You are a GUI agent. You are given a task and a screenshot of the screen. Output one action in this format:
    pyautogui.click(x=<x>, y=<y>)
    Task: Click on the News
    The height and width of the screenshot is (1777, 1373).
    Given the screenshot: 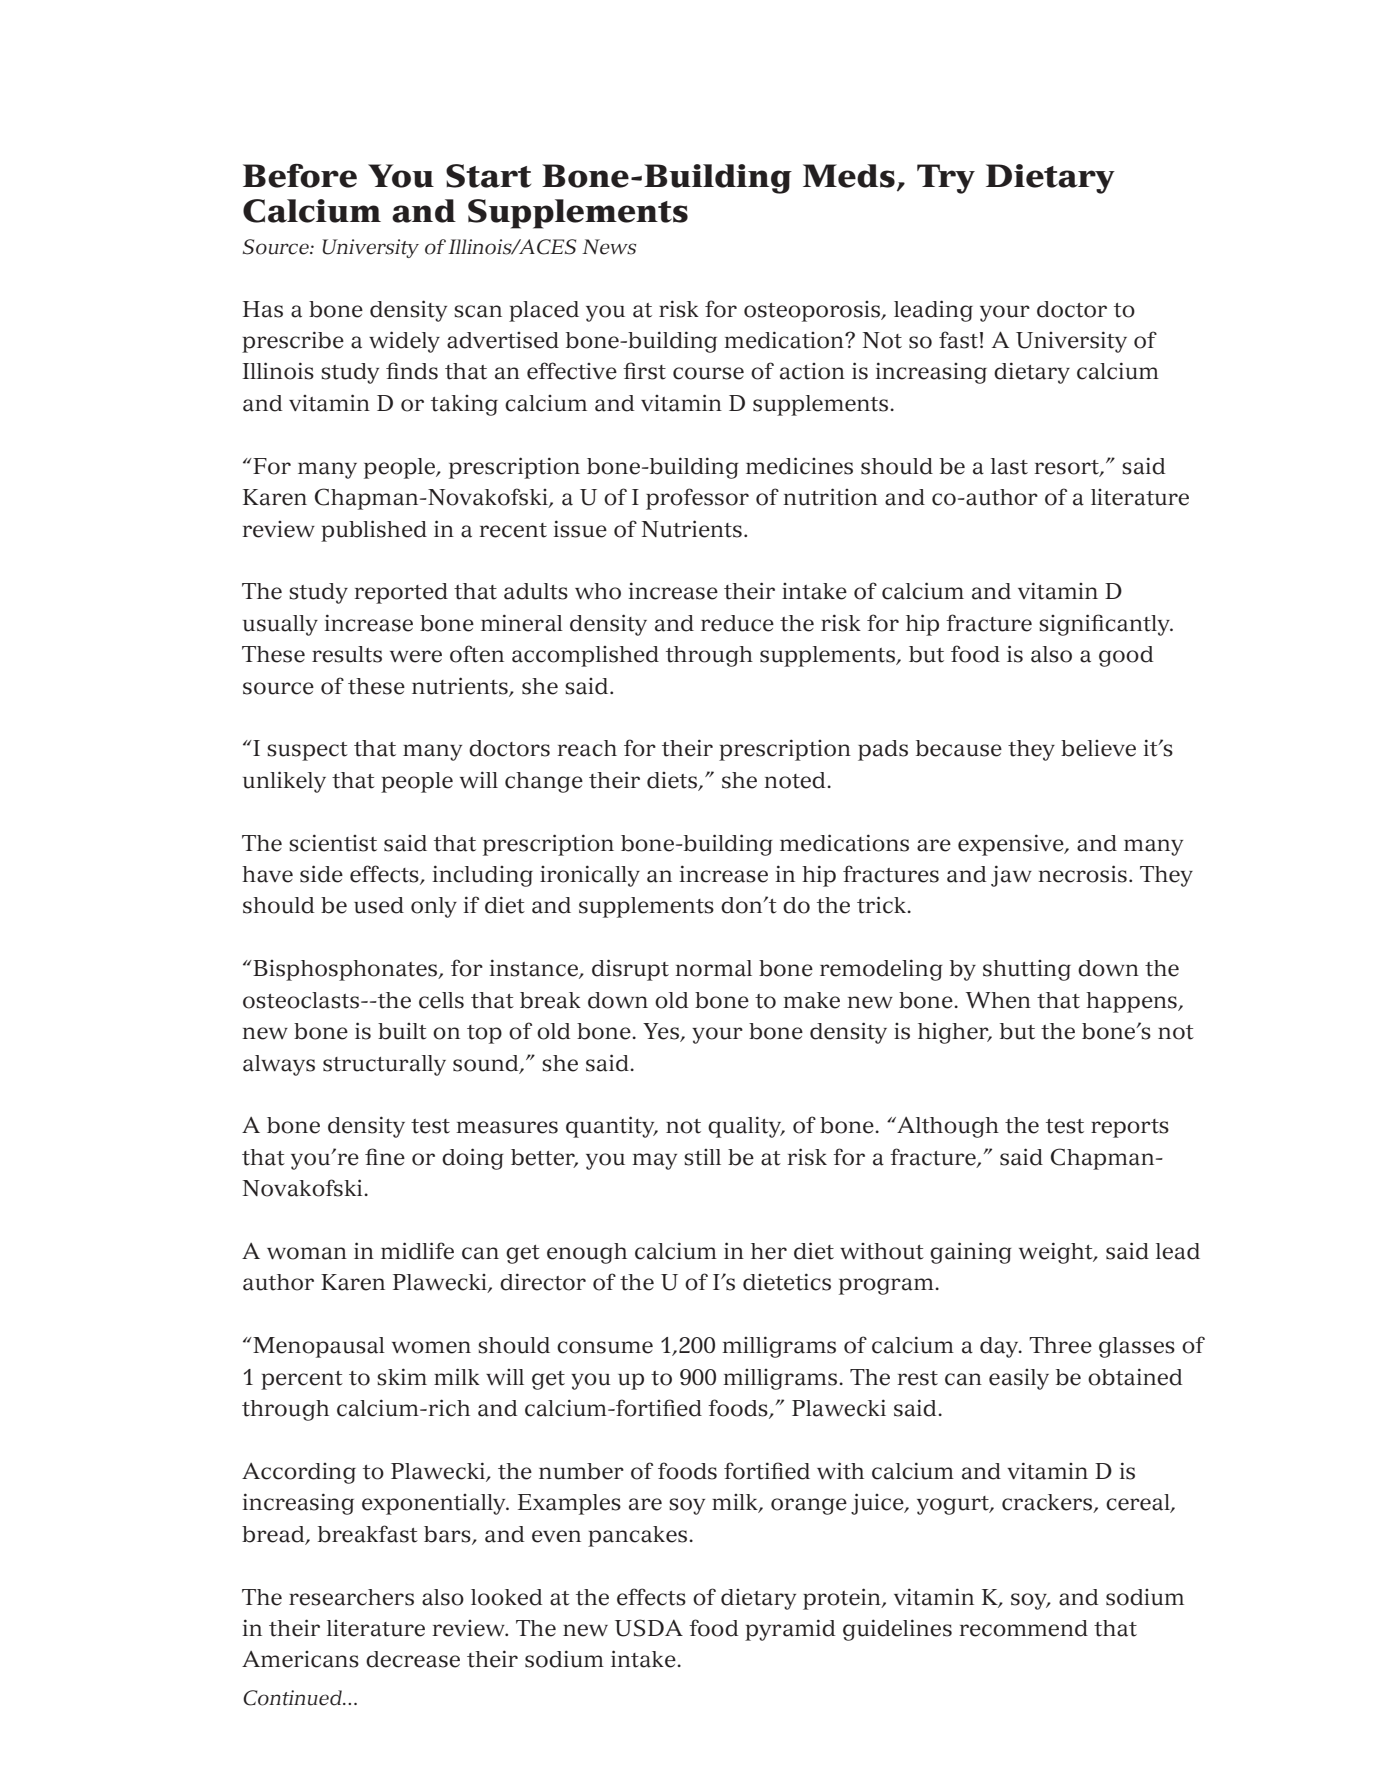 What is the action you would take?
    pyautogui.click(x=609, y=247)
